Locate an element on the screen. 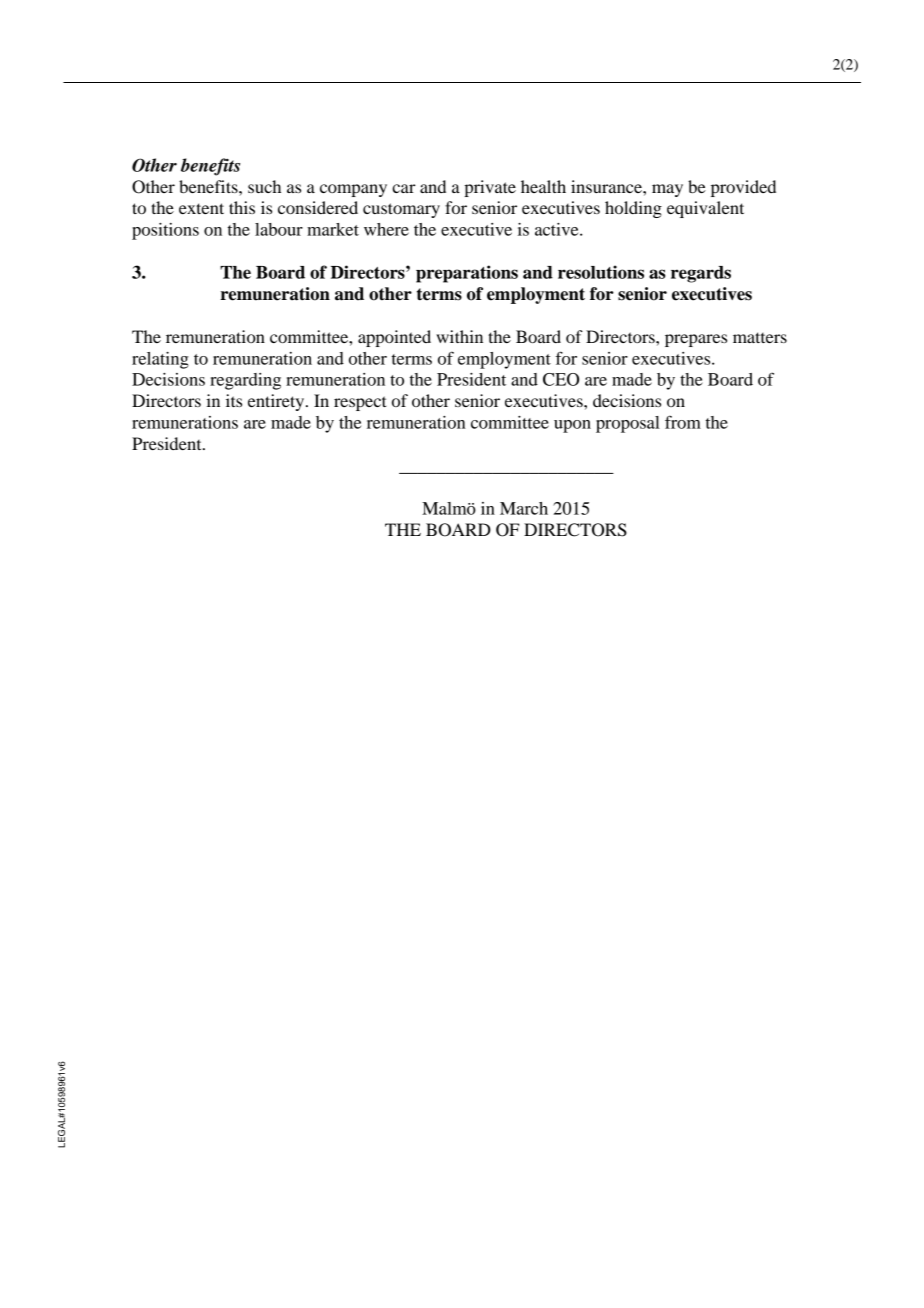 The image size is (924, 1308). upon is located at coordinates (572, 426).
